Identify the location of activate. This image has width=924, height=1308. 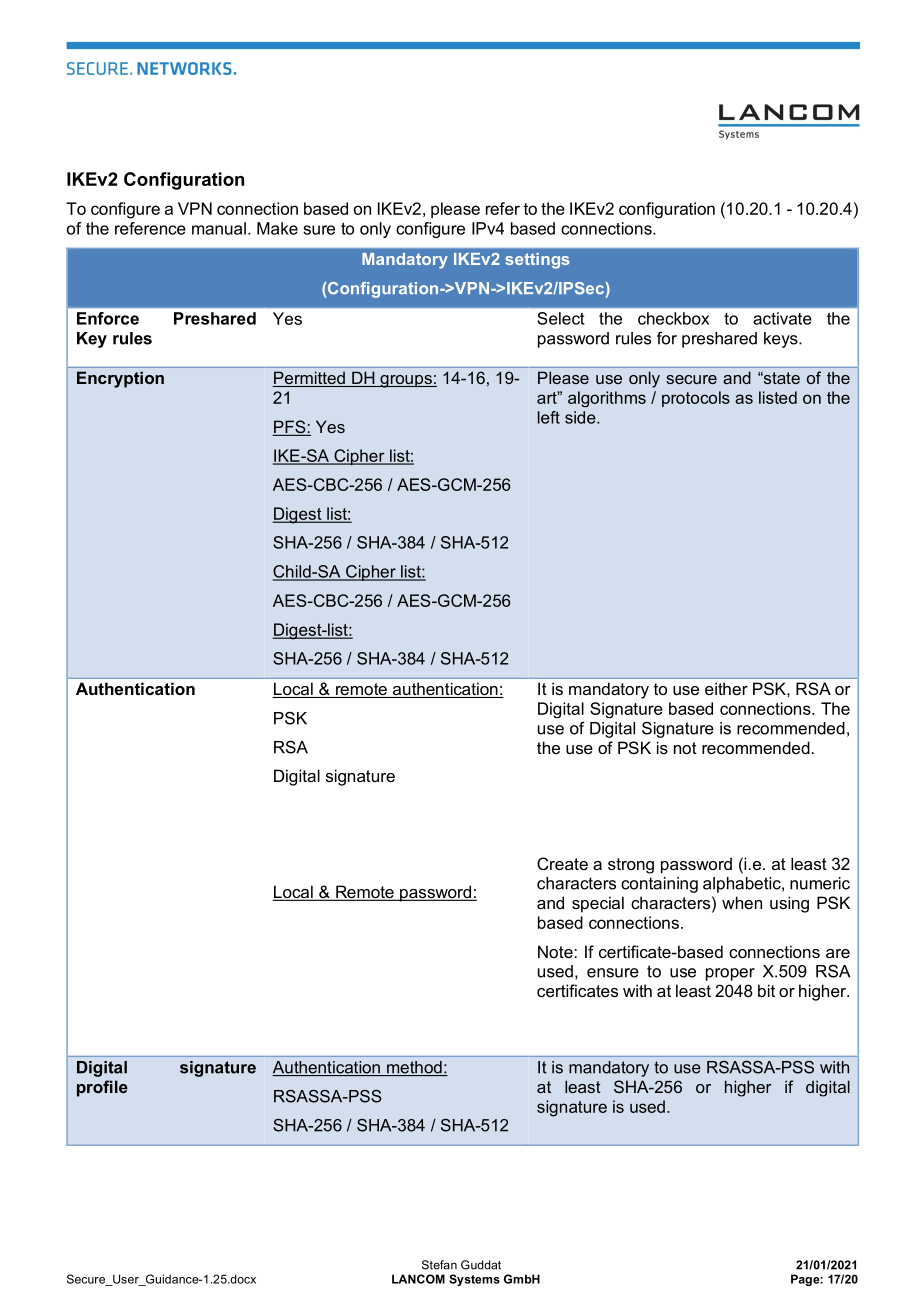
(782, 318).
